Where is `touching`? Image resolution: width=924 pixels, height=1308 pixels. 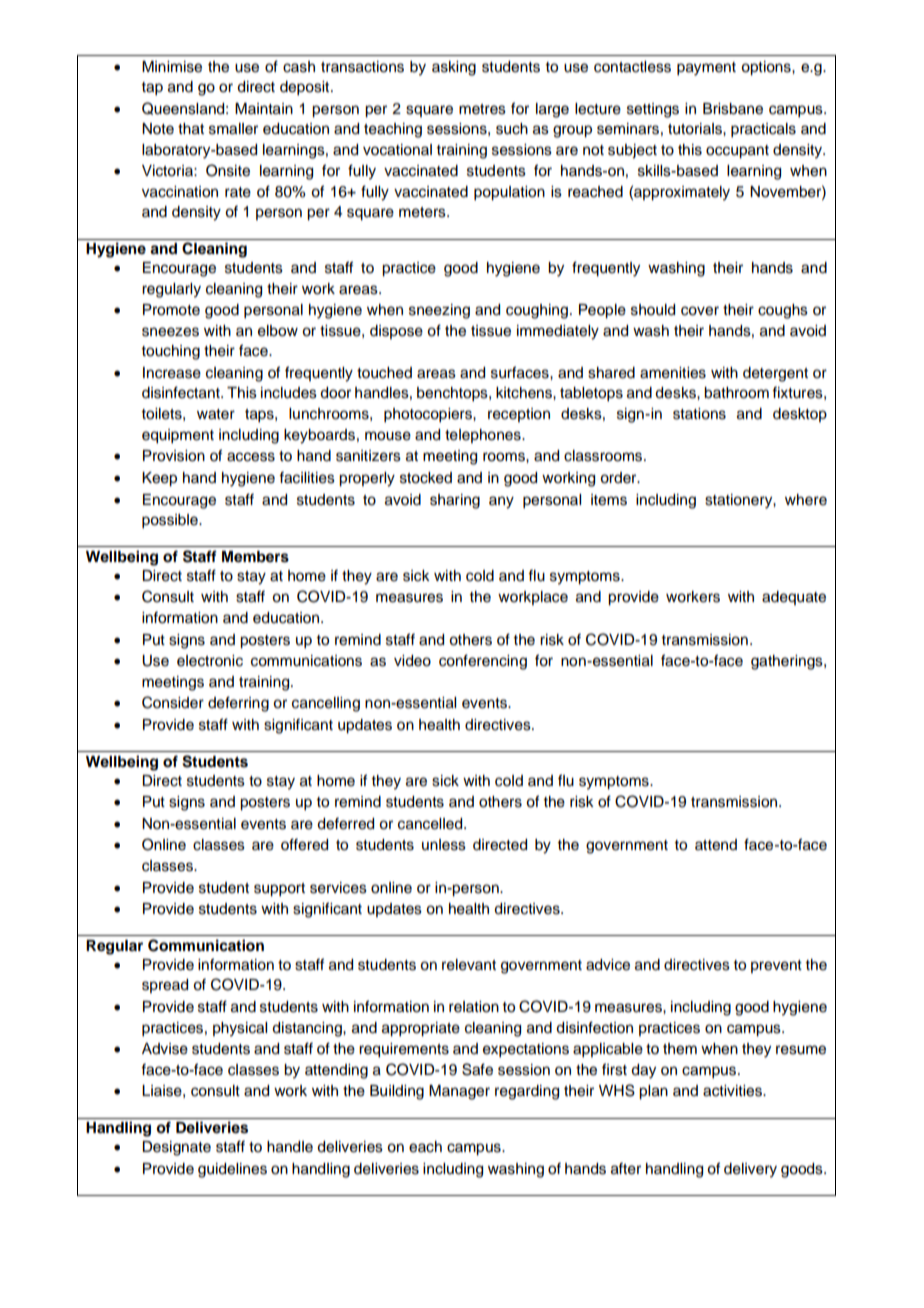
touching is located at coordinates (171, 352).
